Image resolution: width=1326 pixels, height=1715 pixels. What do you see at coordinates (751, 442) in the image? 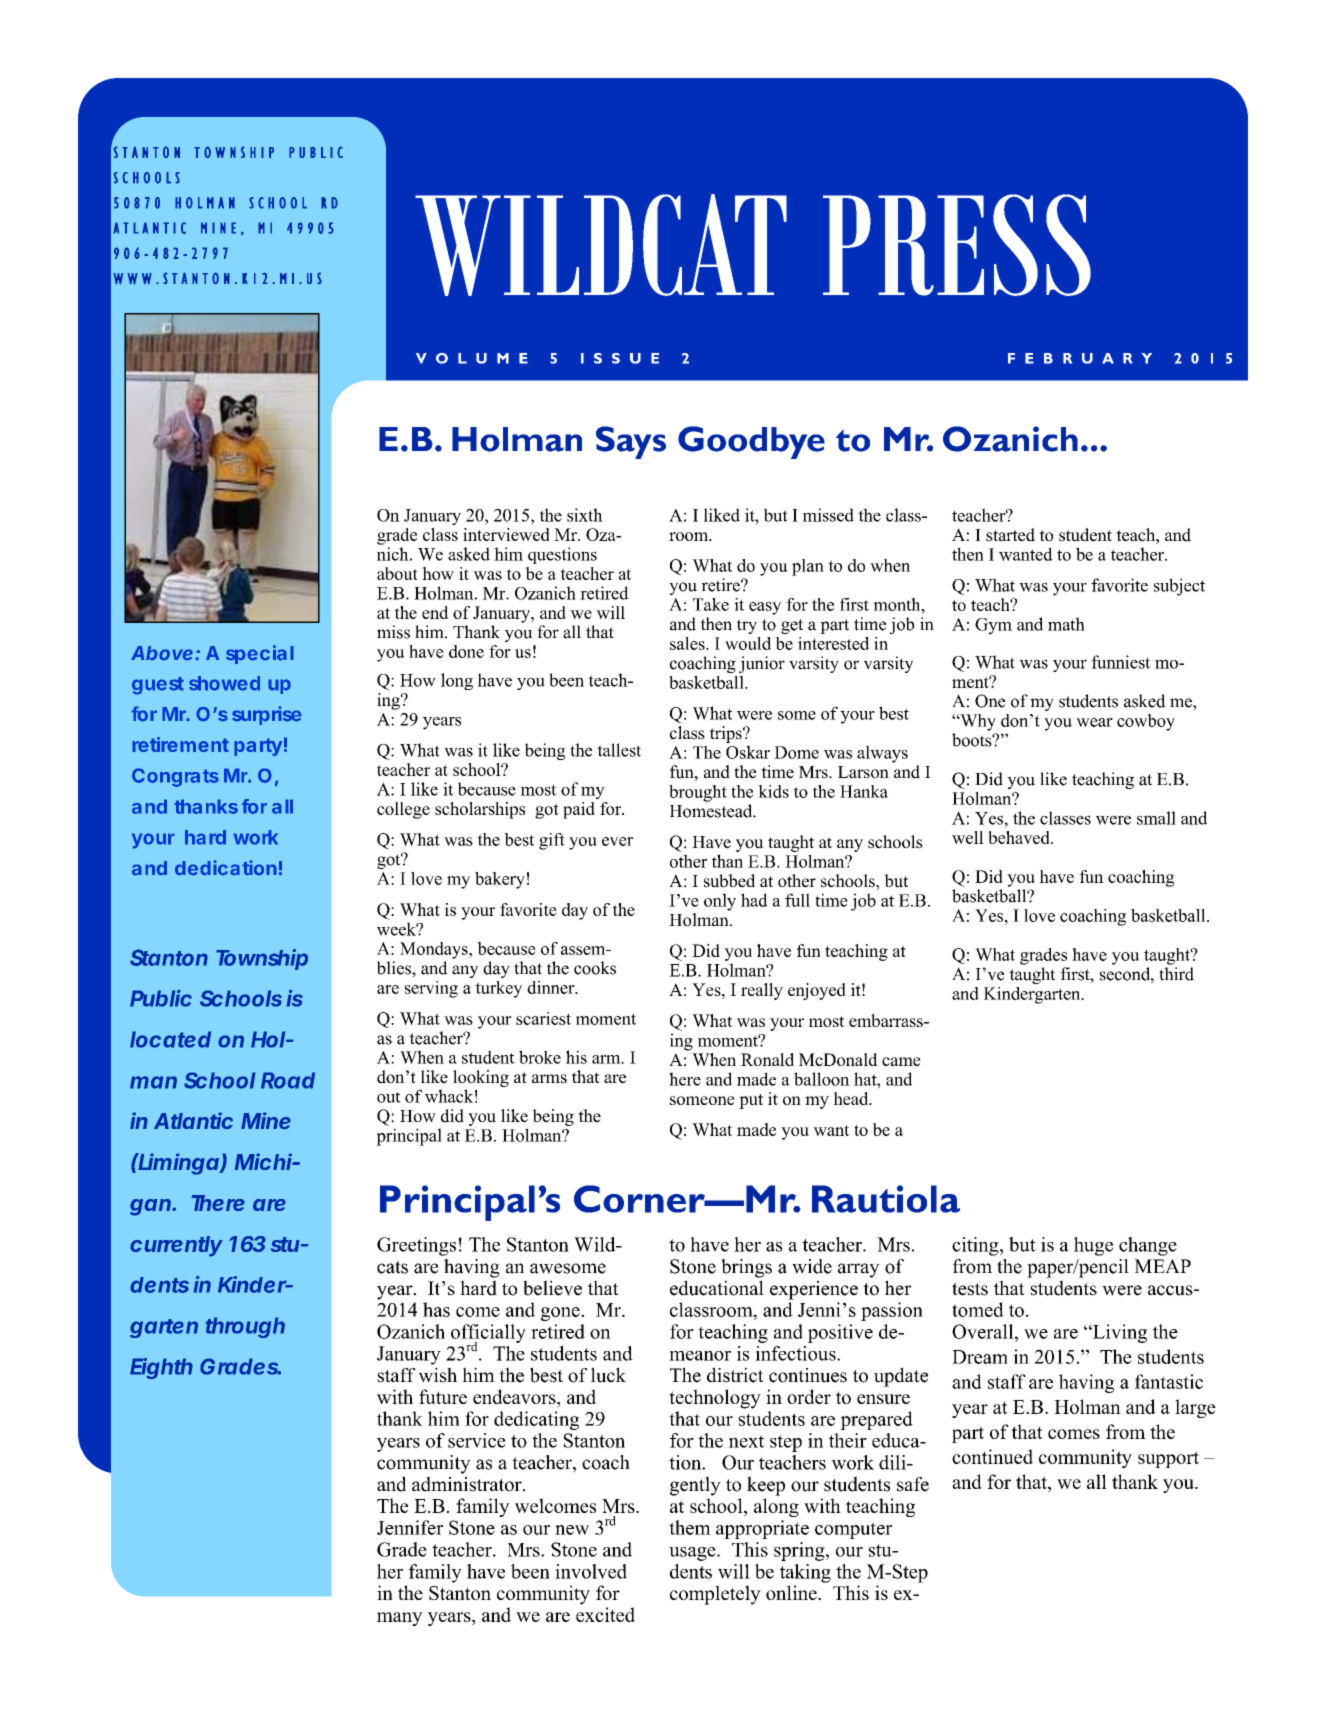
I see `Goodbye` at bounding box center [751, 442].
